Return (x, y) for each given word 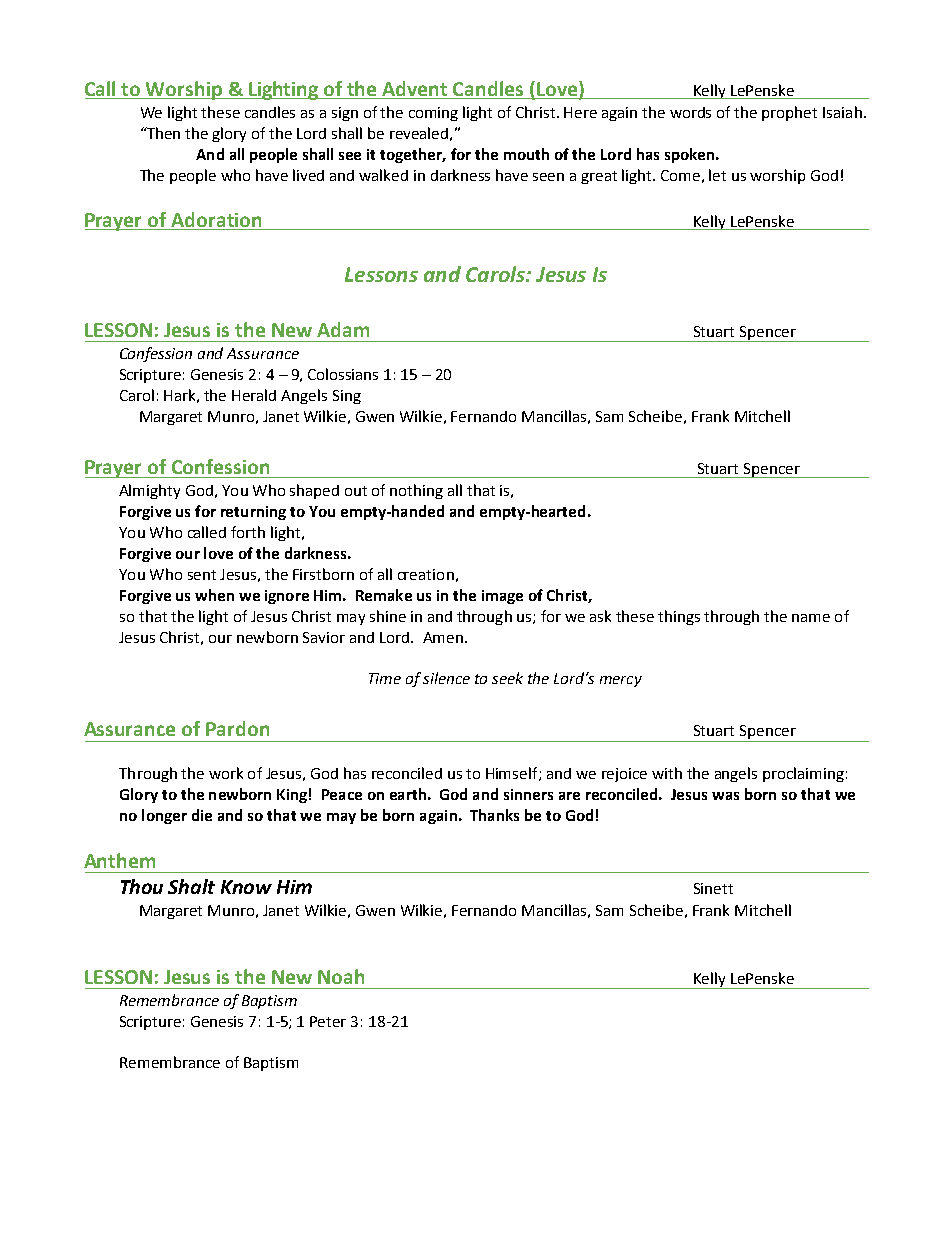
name (811, 618)
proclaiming (803, 774)
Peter (328, 1021)
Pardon (237, 728)
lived (308, 175)
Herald (254, 395)
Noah (341, 976)
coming (433, 114)
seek (507, 678)
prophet (789, 113)
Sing (347, 397)
